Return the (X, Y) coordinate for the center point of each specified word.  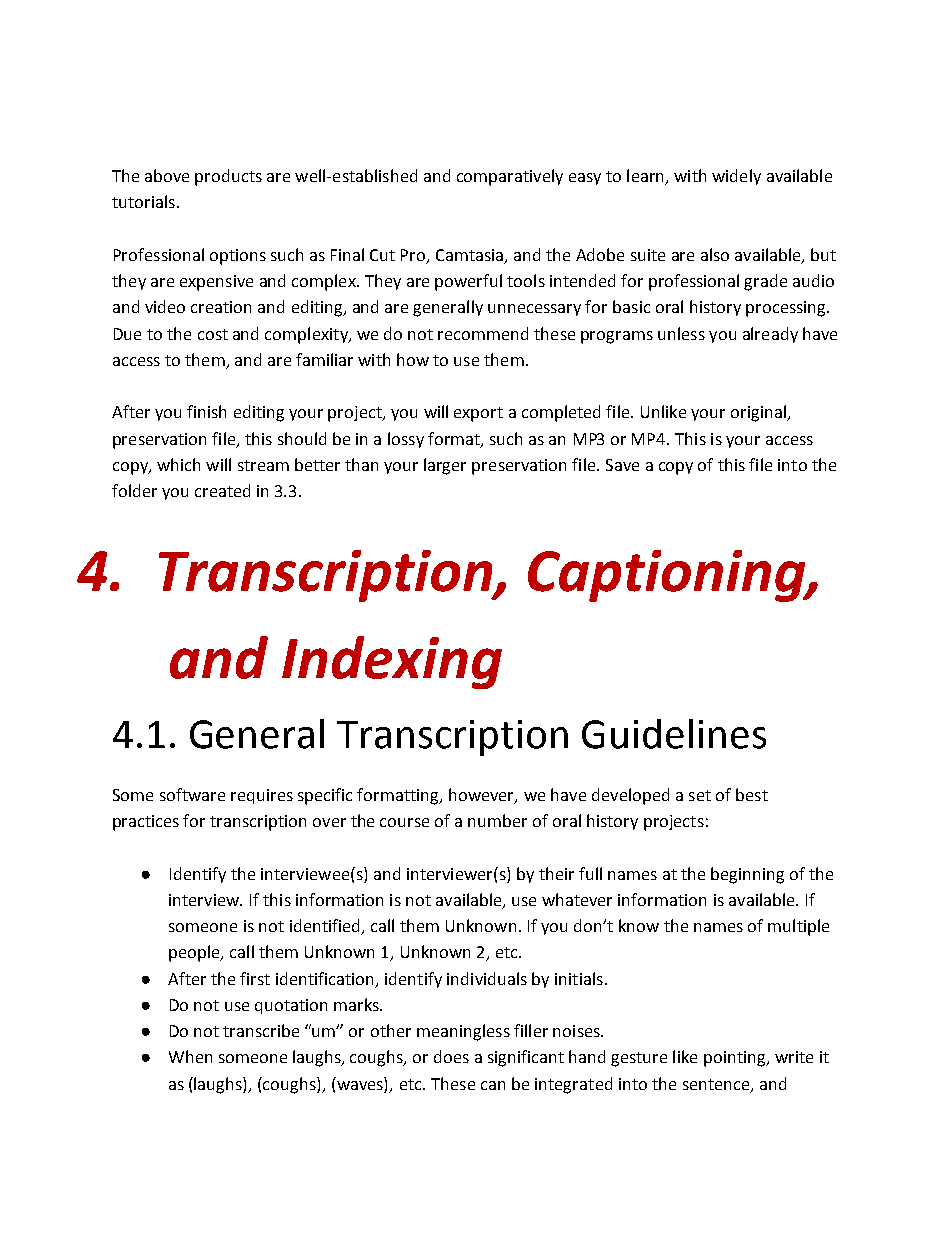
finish (206, 411)
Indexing (392, 662)
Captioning (668, 576)
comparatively (510, 177)
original (759, 413)
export (478, 414)
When (190, 1056)
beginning (747, 875)
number (497, 820)
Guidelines (674, 734)
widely (736, 177)
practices (146, 823)
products (228, 177)
